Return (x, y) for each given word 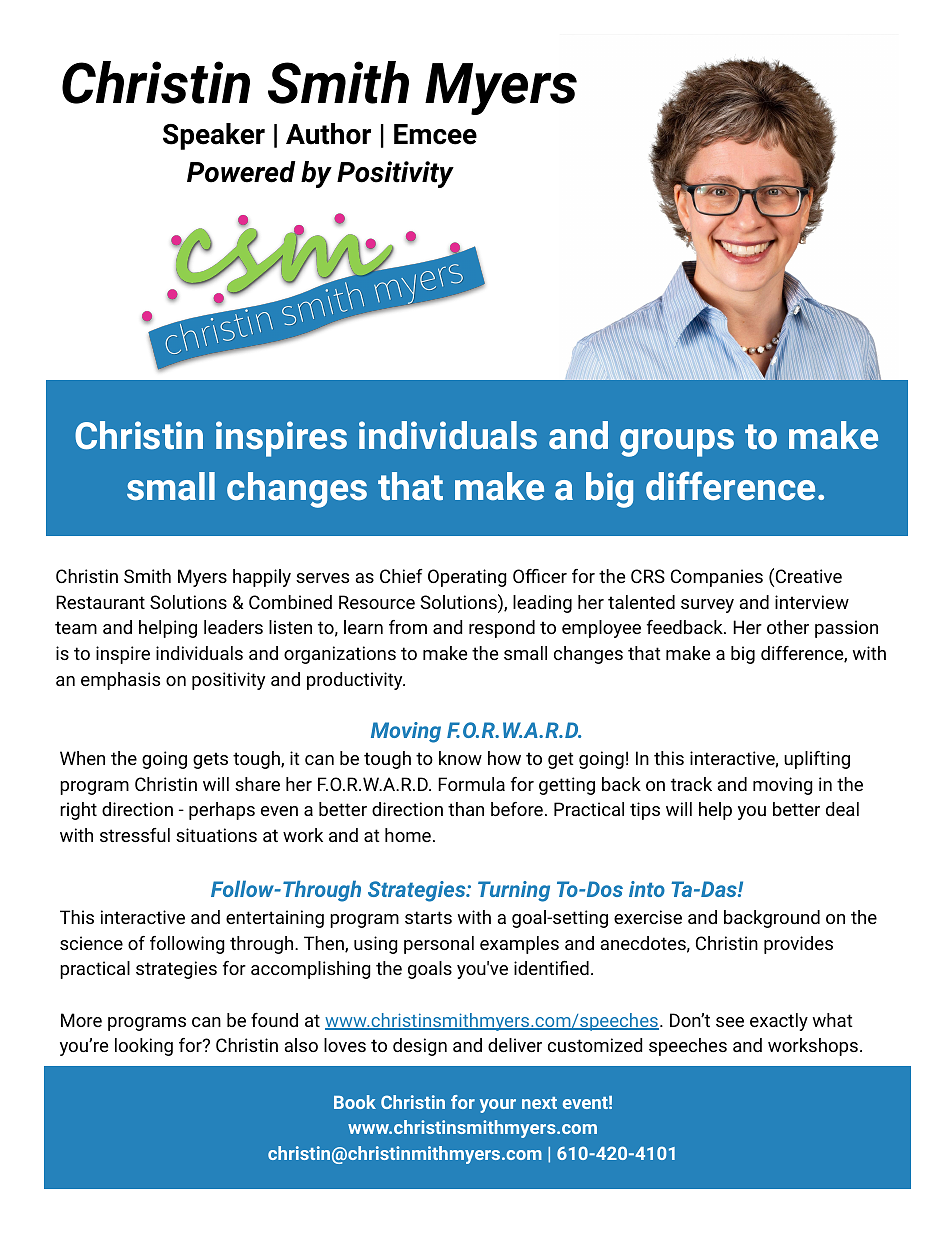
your (498, 1106)
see (730, 1022)
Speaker (214, 136)
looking (144, 1047)
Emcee (435, 134)
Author (328, 134)
